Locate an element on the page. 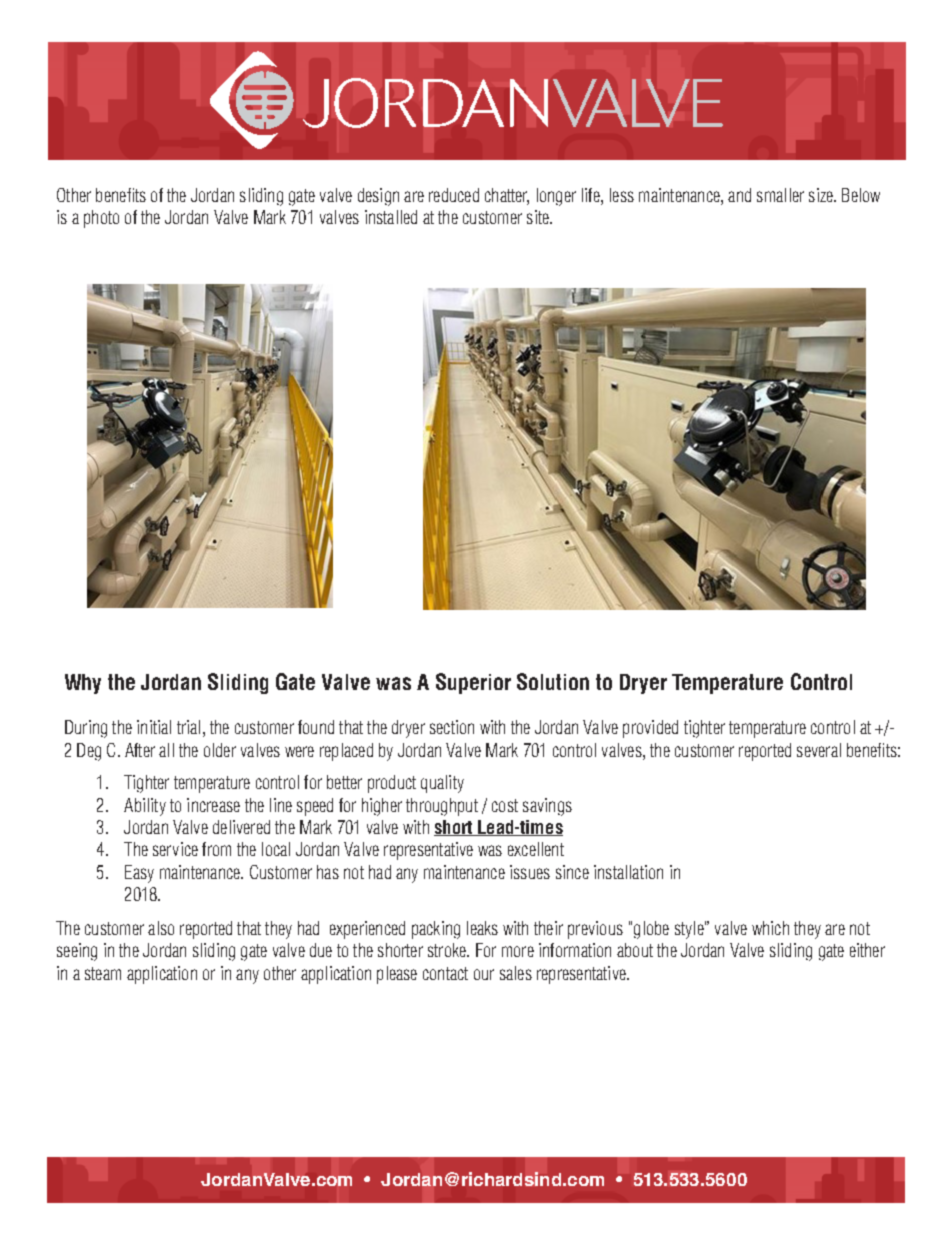 The width and height of the image is (952, 1233). several is located at coordinates (819, 750).
